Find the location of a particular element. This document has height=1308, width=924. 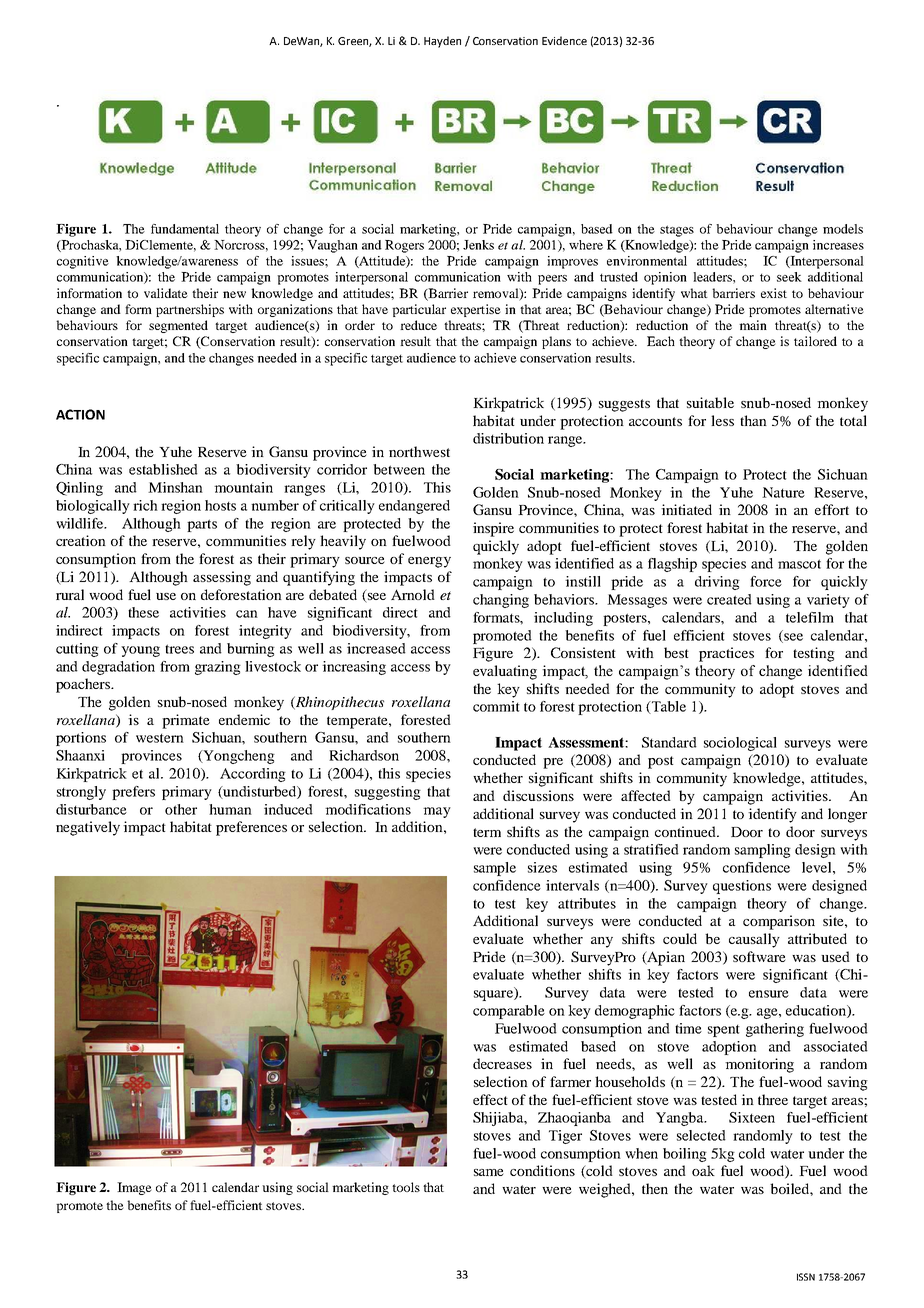

validate is located at coordinates (166, 293).
